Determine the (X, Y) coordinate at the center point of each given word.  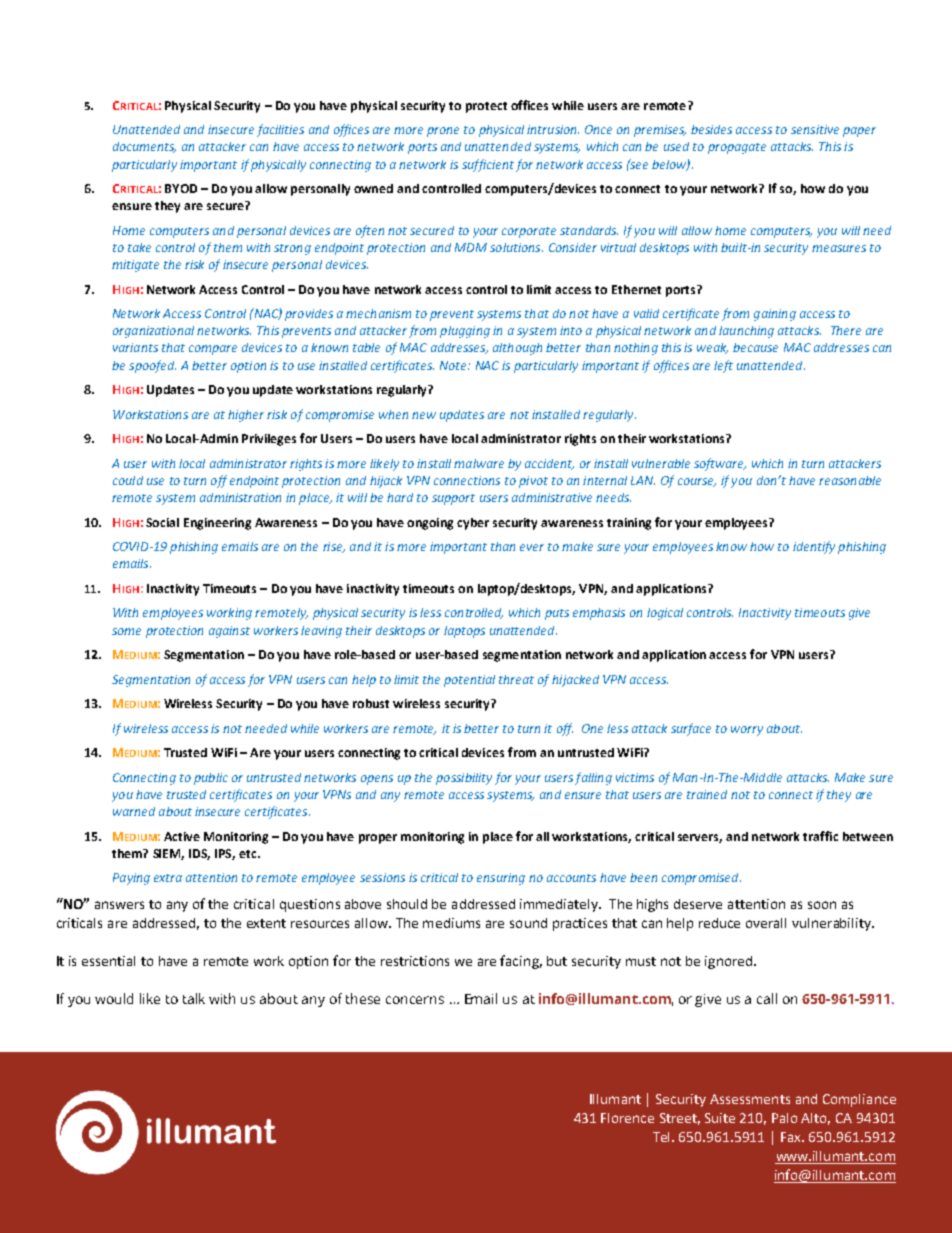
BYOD (181, 188)
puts (557, 614)
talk (194, 998)
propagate (737, 148)
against (229, 632)
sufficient (488, 165)
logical (665, 614)
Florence (627, 1118)
